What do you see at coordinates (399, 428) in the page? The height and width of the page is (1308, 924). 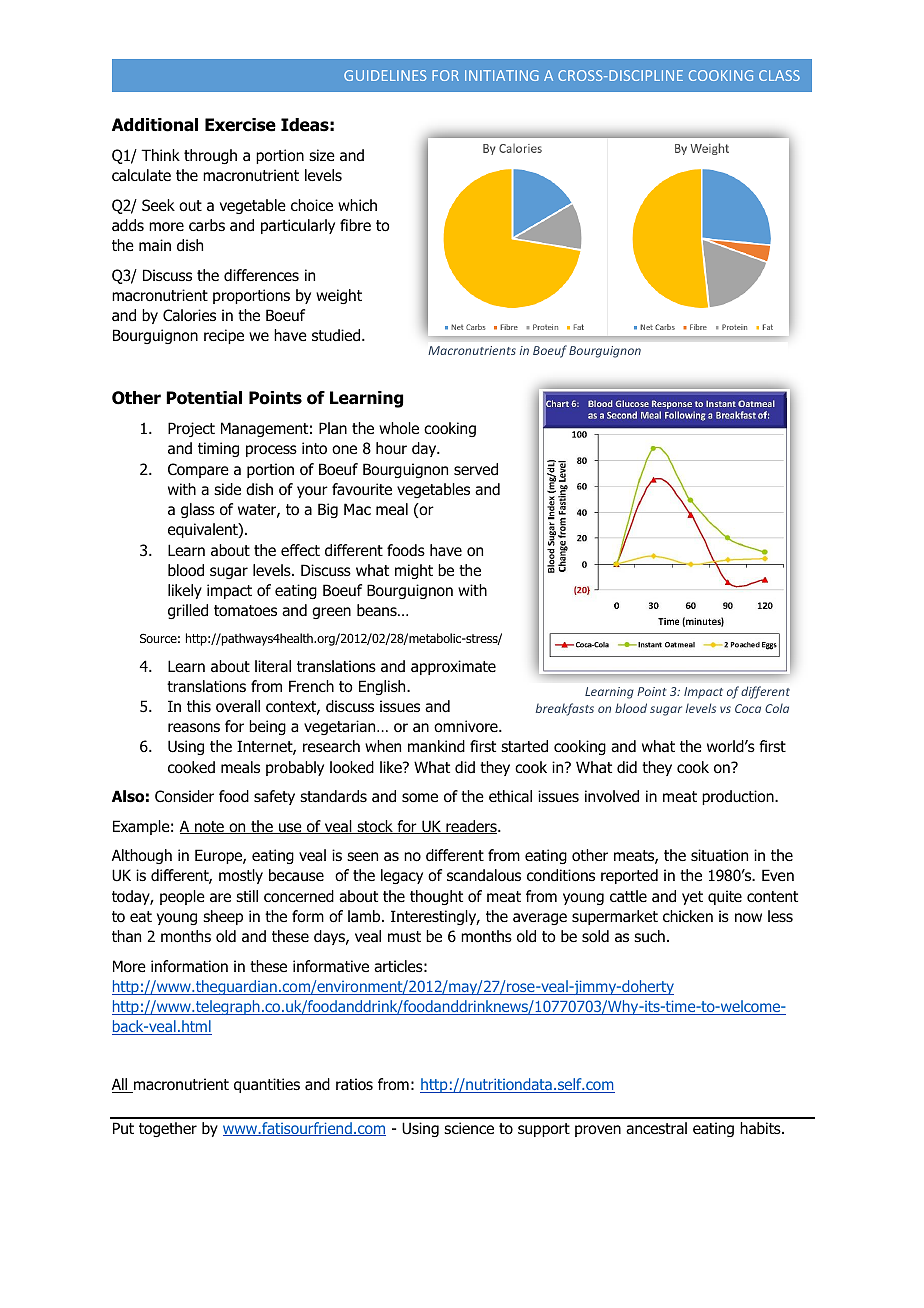 I see `whole` at bounding box center [399, 428].
